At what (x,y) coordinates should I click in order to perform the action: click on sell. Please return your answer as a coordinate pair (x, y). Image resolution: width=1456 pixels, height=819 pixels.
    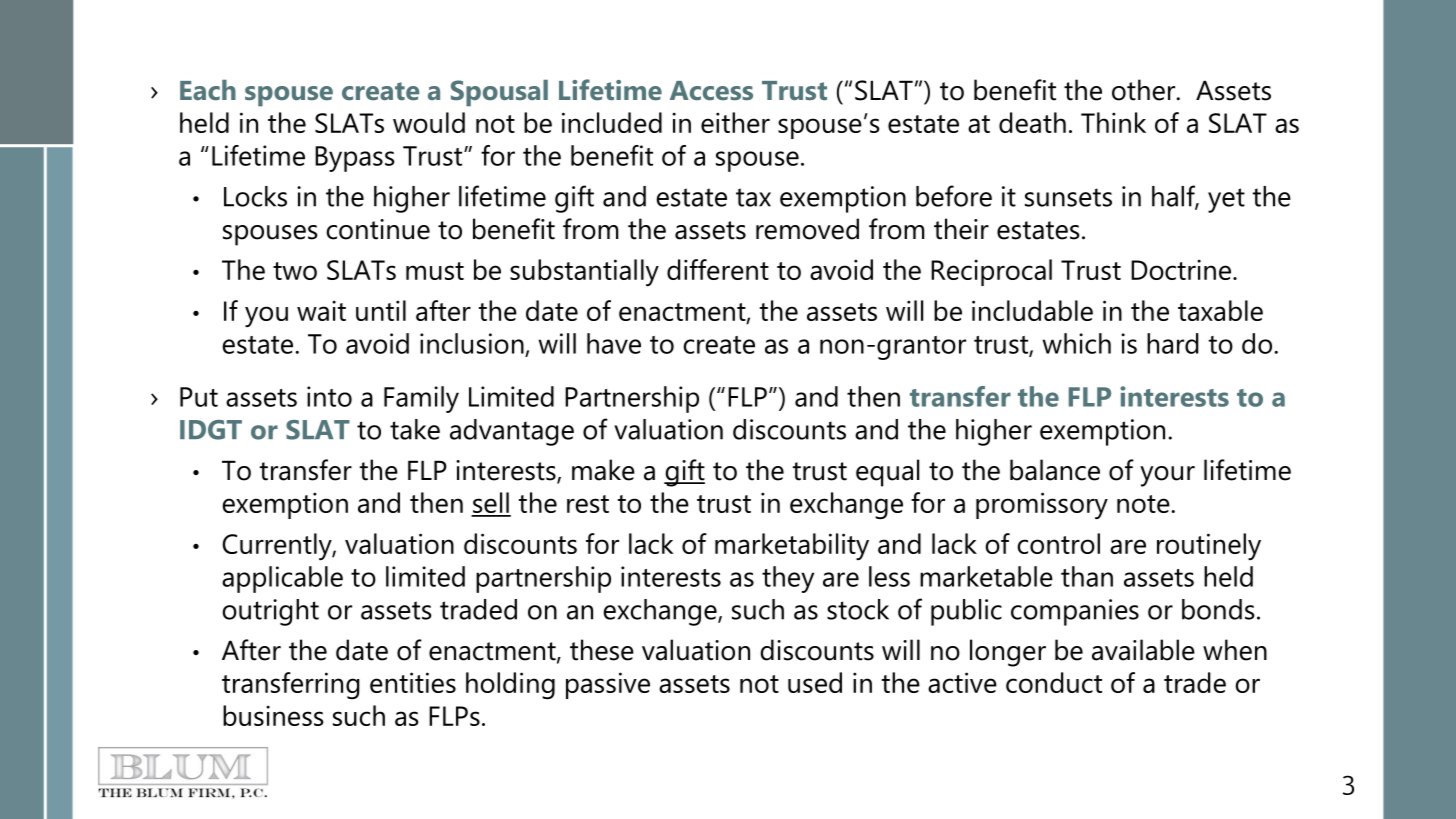
    Looking at the image, I should click on (491, 504).
